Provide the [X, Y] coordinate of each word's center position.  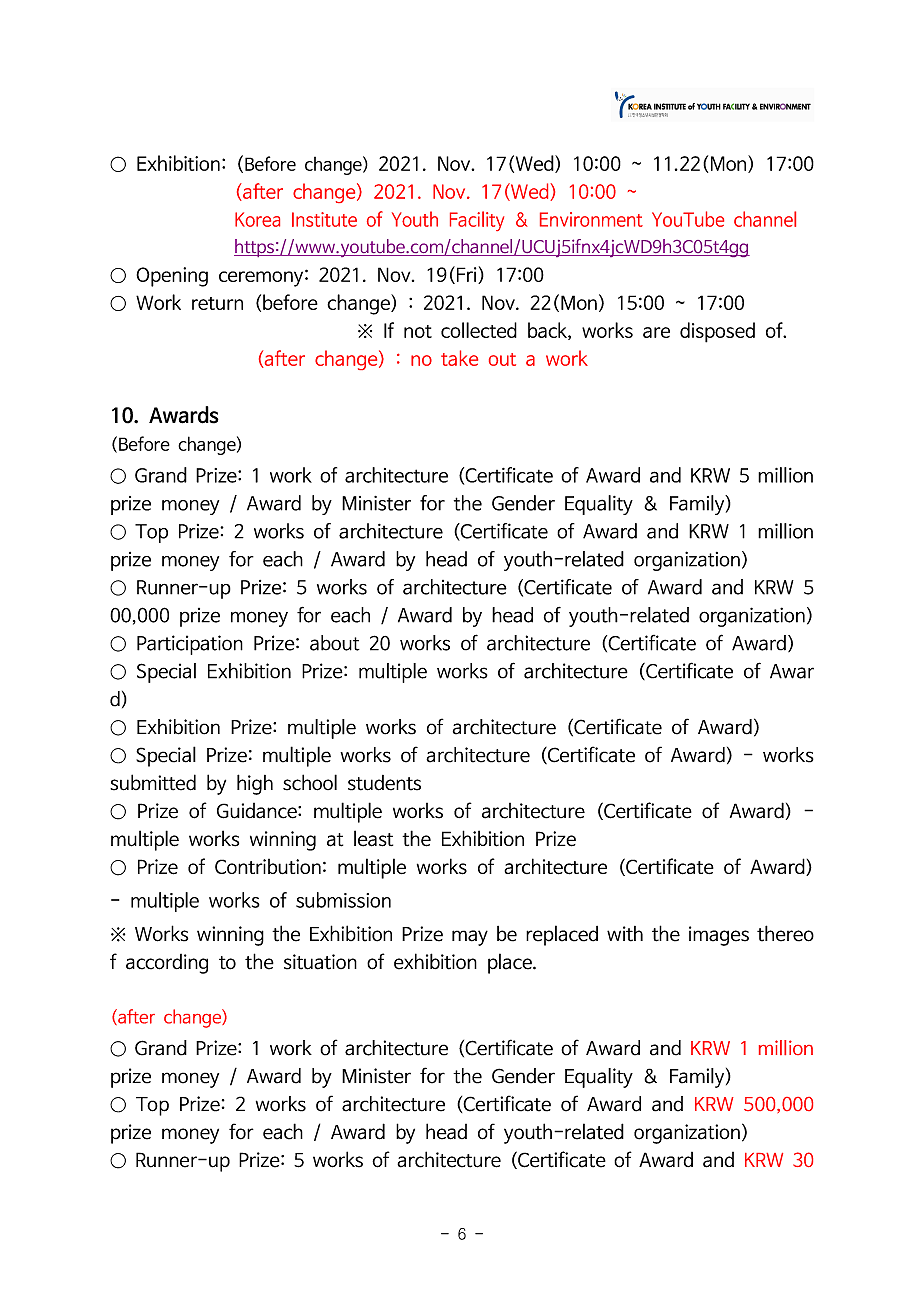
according [167, 964]
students [384, 783]
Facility [477, 221]
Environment [591, 219]
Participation [190, 645]
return [217, 303]
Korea [257, 219]
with [625, 934]
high [255, 784]
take [459, 358]
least [373, 838]
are [656, 332]
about [335, 643]
